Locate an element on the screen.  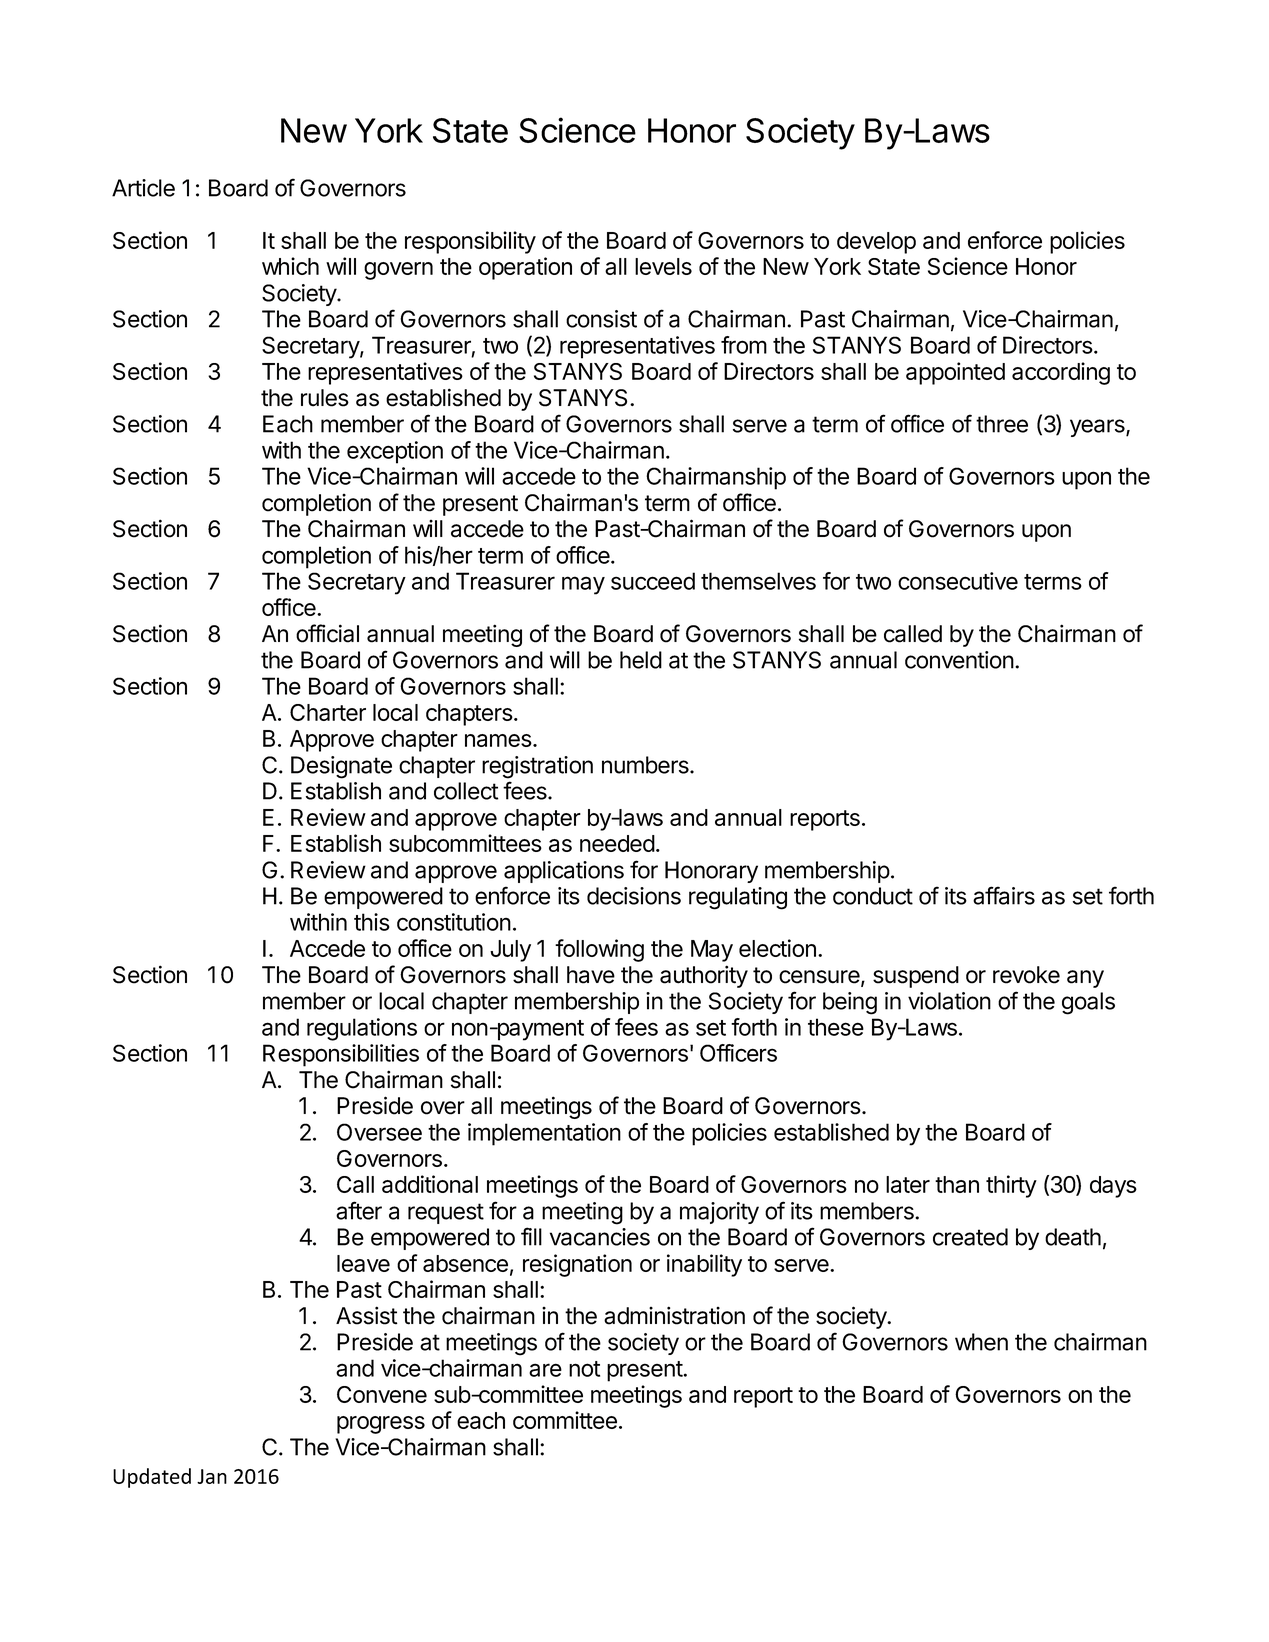
levels is located at coordinates (663, 266).
